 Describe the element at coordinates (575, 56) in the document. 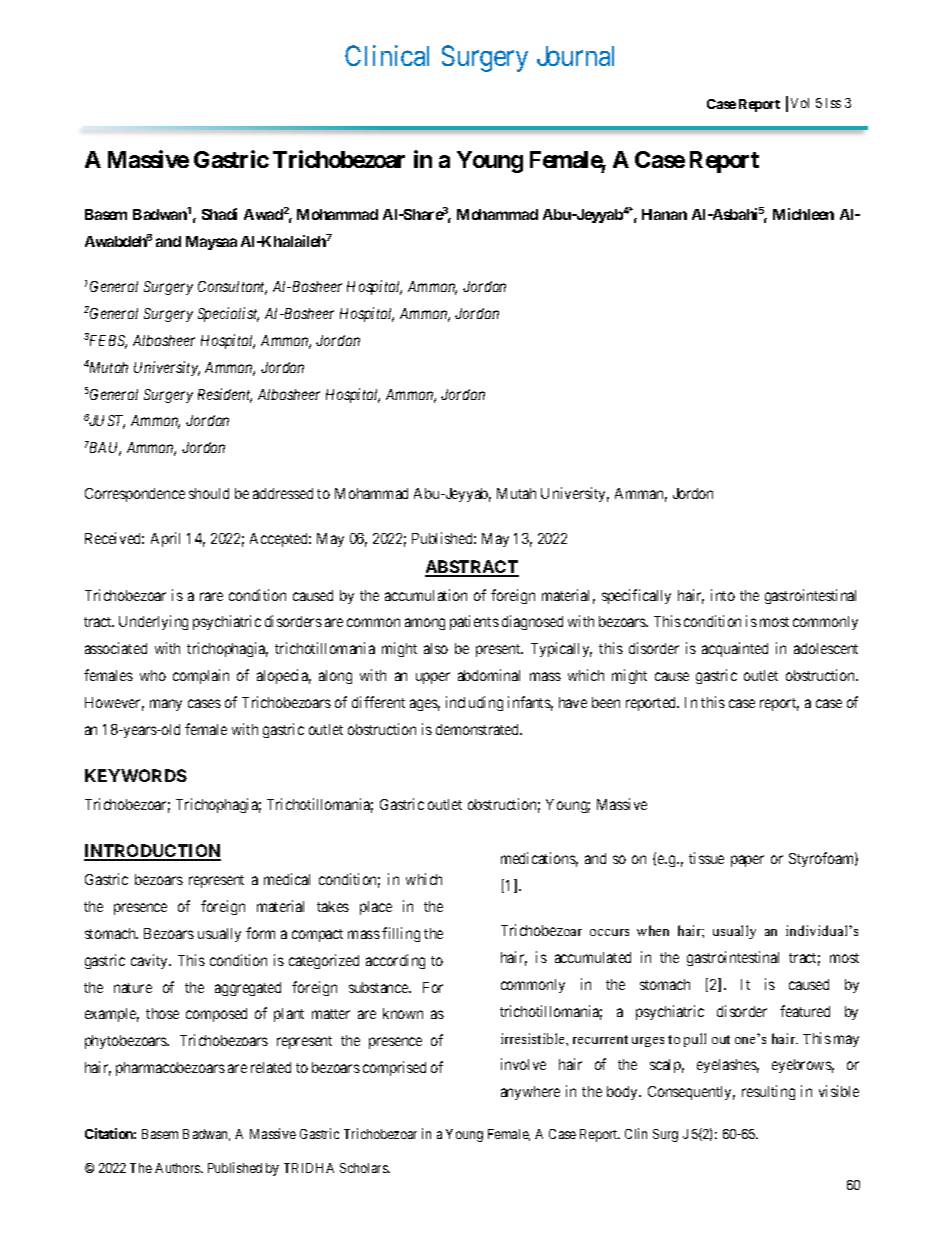

I see `Journal` at that location.
